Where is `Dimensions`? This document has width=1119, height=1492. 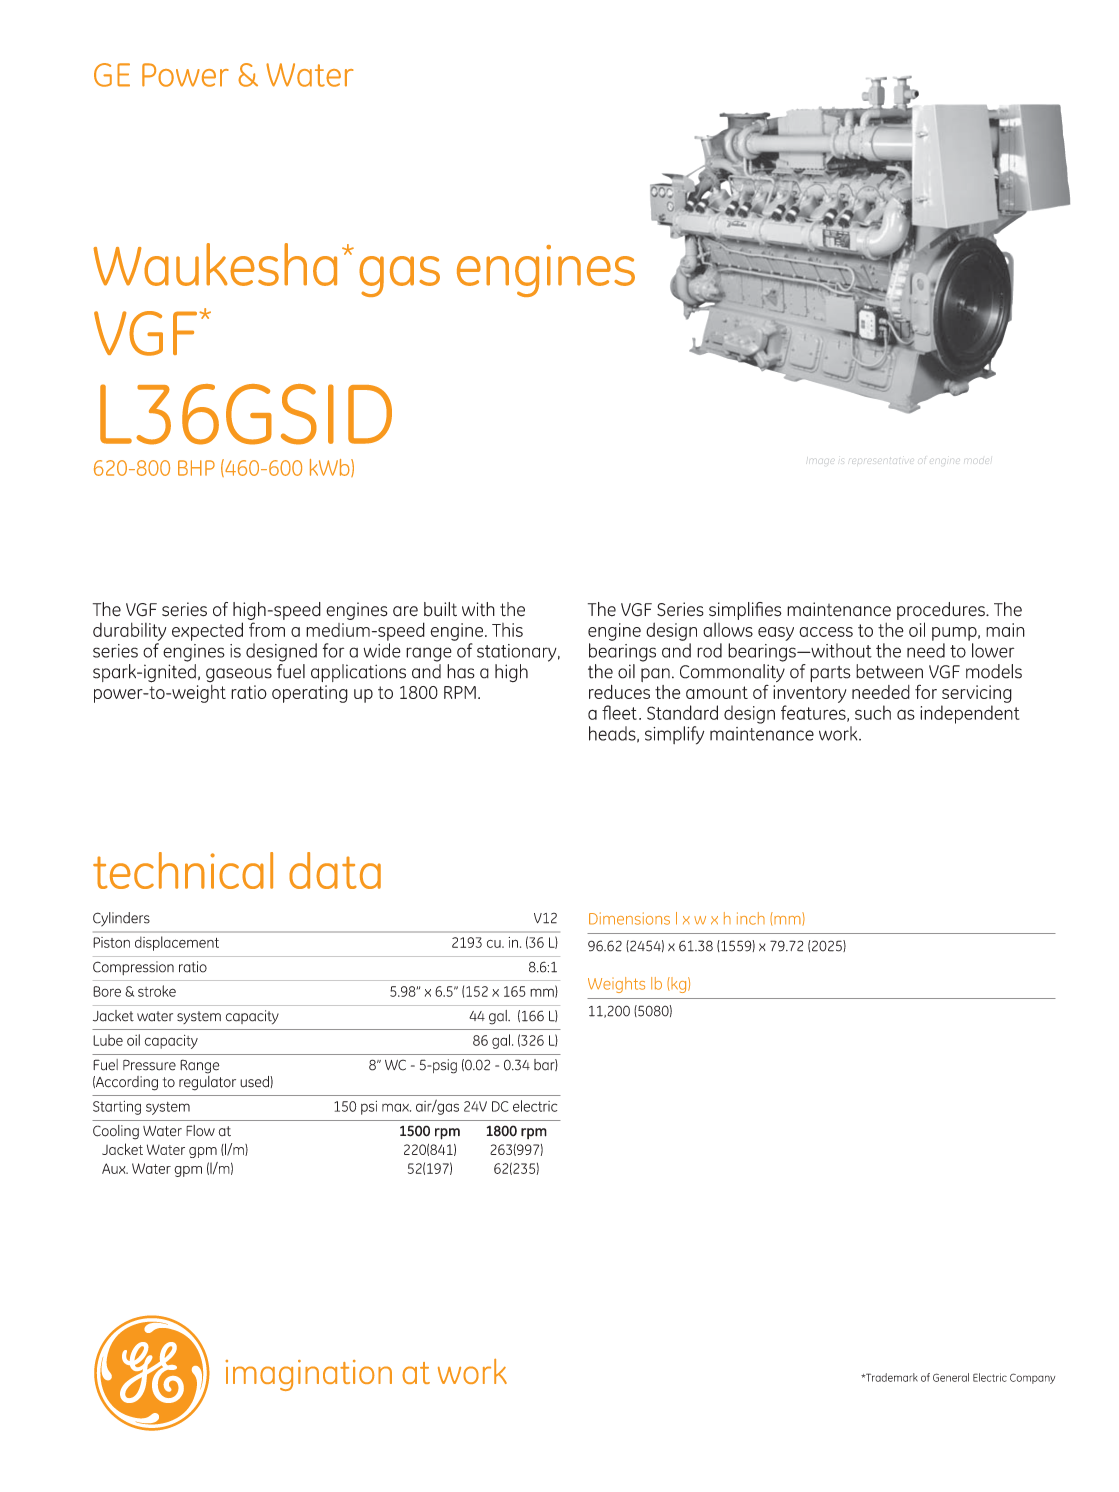 Dimensions is located at coordinates (629, 918).
